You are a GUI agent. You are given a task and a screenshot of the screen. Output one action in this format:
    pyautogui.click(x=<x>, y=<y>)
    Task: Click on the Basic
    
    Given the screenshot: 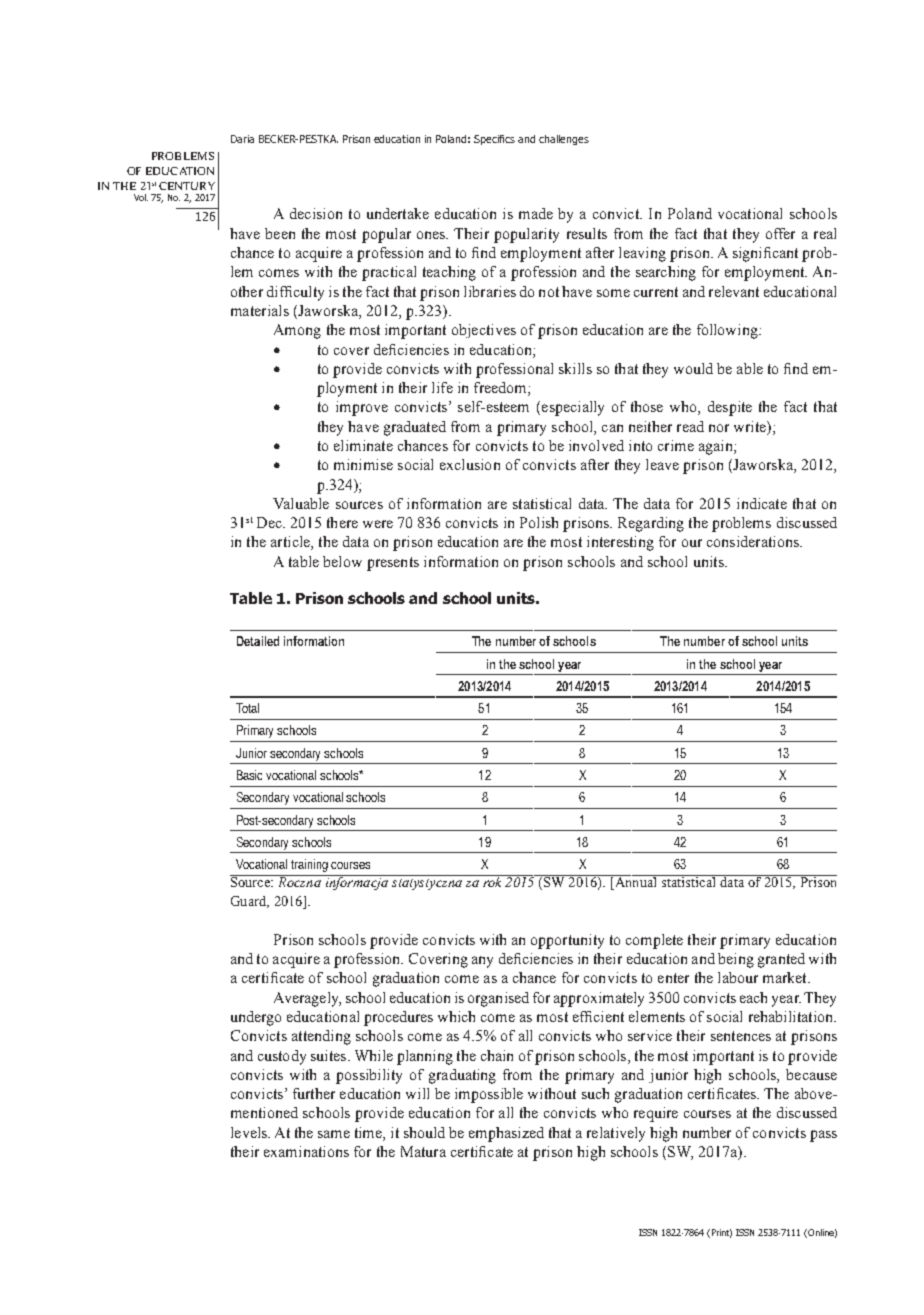 What is the action you would take?
    pyautogui.click(x=249, y=775)
